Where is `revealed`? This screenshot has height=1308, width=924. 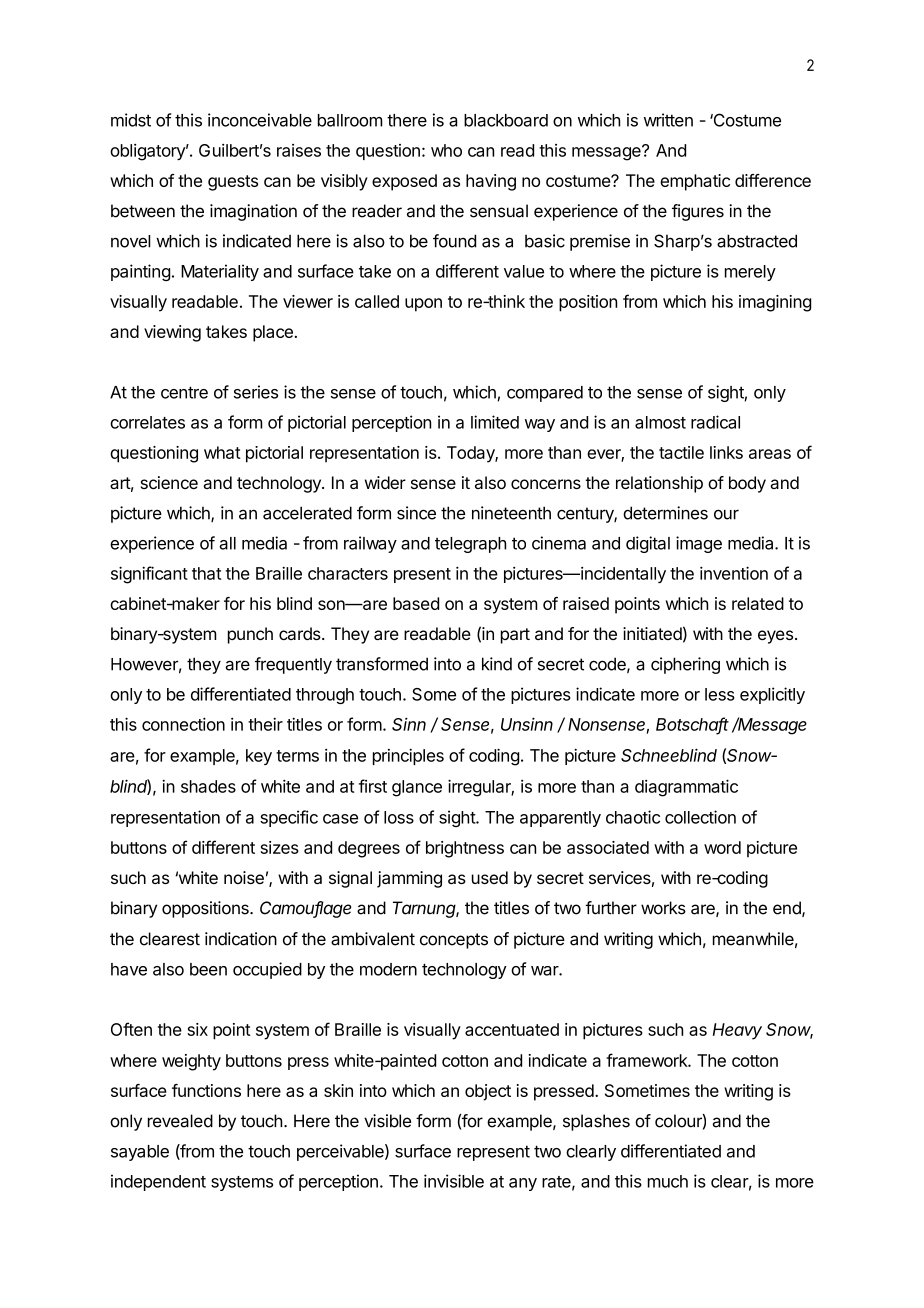 revealed is located at coordinates (180, 1121).
